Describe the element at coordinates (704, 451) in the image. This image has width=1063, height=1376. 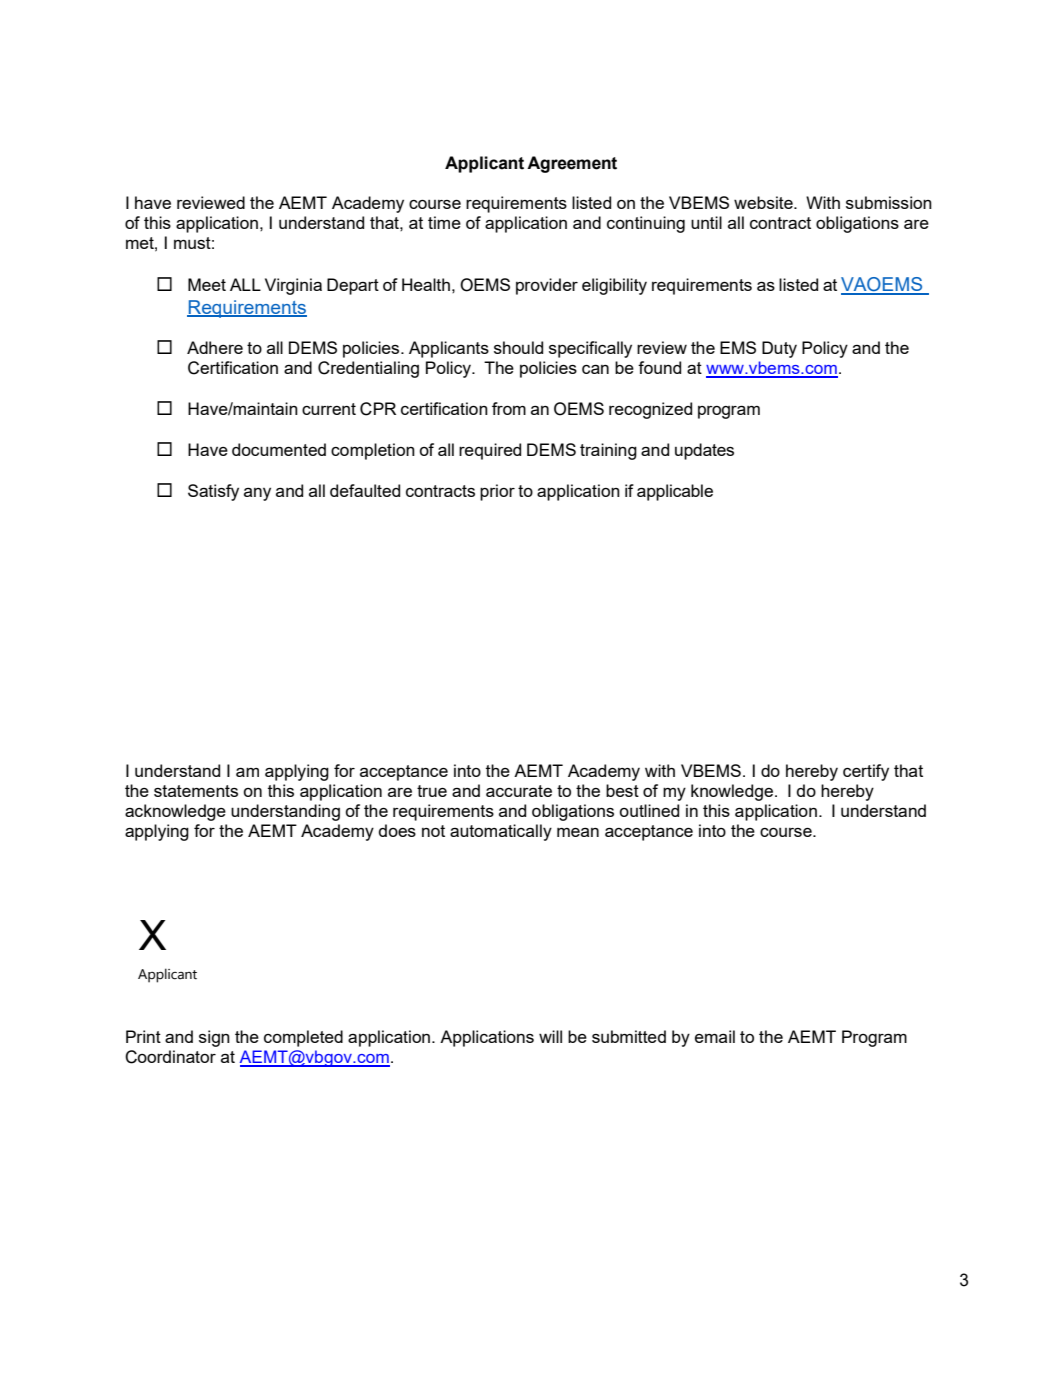
I see `updates` at that location.
